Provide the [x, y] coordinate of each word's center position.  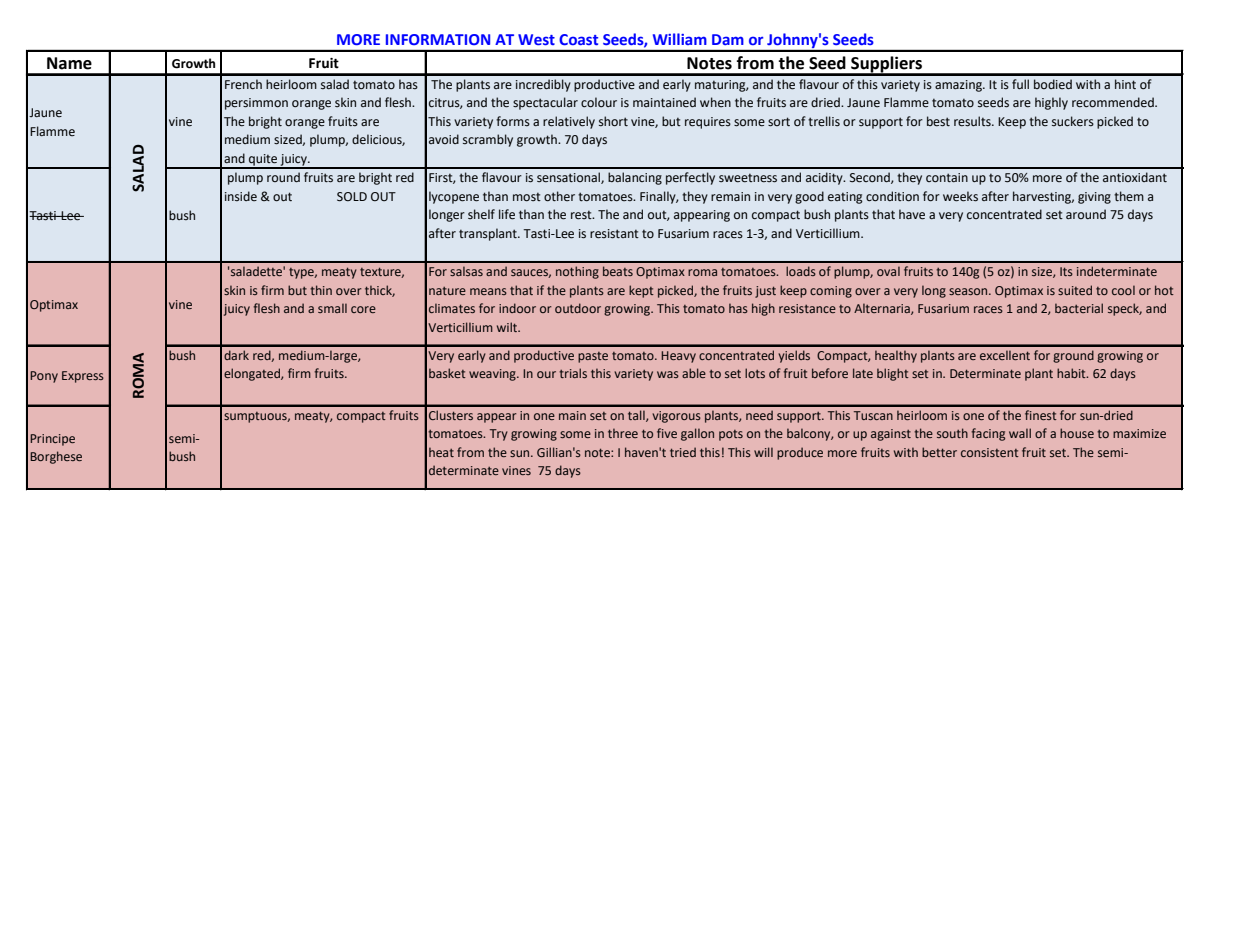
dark [236, 355]
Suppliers [887, 65]
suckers [1073, 121]
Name [69, 63]
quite [263, 161]
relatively [569, 122]
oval [888, 271]
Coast [578, 39]
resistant [614, 234]
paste [593, 357]
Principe [52, 440]
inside [241, 196]
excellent [1005, 355]
